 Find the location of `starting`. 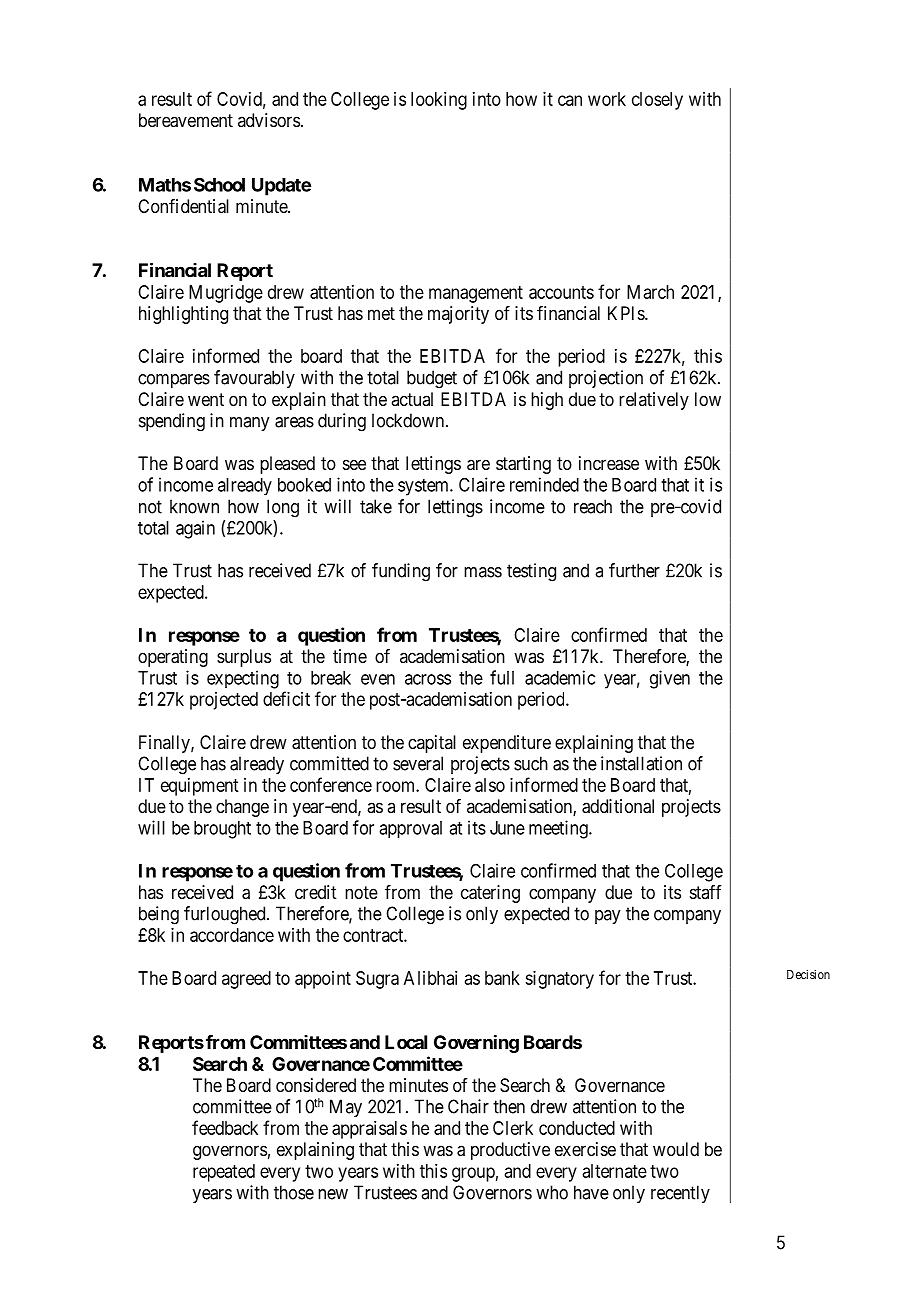

starting is located at coordinates (523, 465).
